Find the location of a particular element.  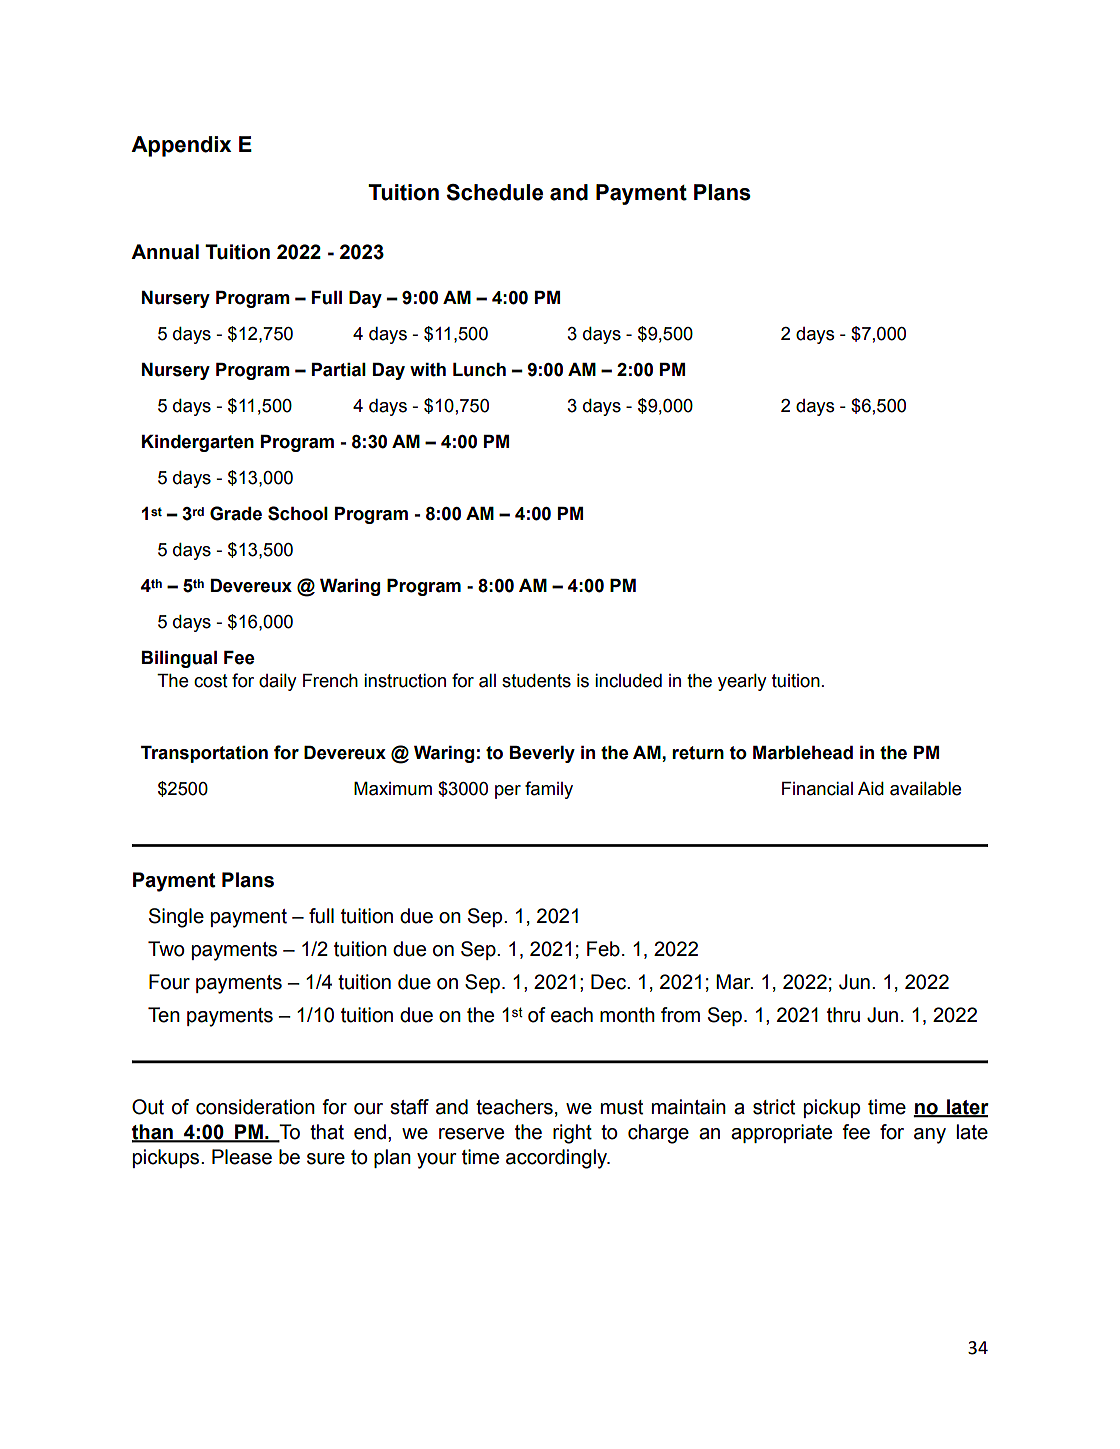

yearly is located at coordinates (742, 682).
